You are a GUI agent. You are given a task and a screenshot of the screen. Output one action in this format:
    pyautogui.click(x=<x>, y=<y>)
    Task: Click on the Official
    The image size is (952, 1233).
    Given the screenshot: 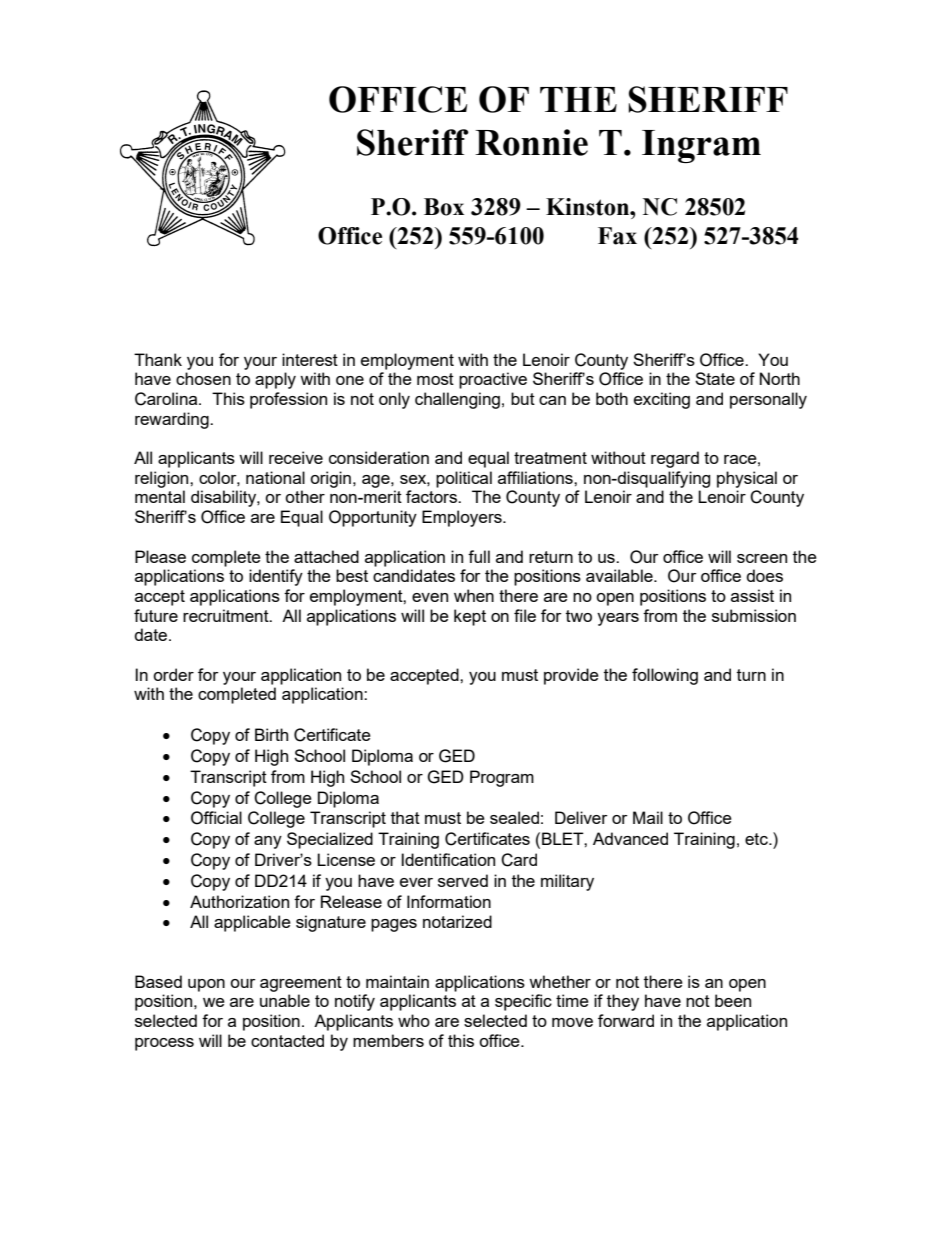 What is the action you would take?
    pyautogui.click(x=216, y=818)
